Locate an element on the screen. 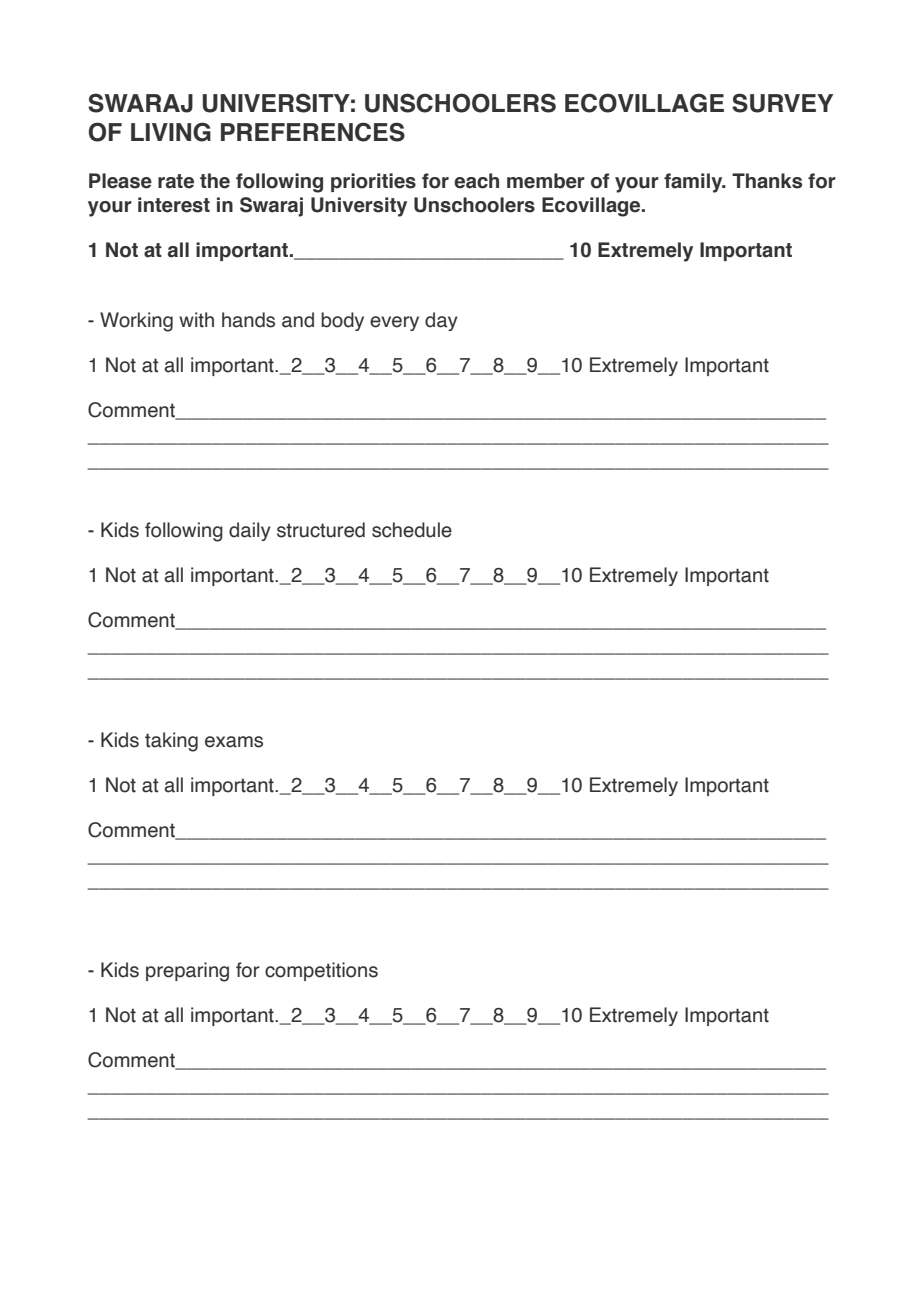  each is located at coordinates (476, 181).
